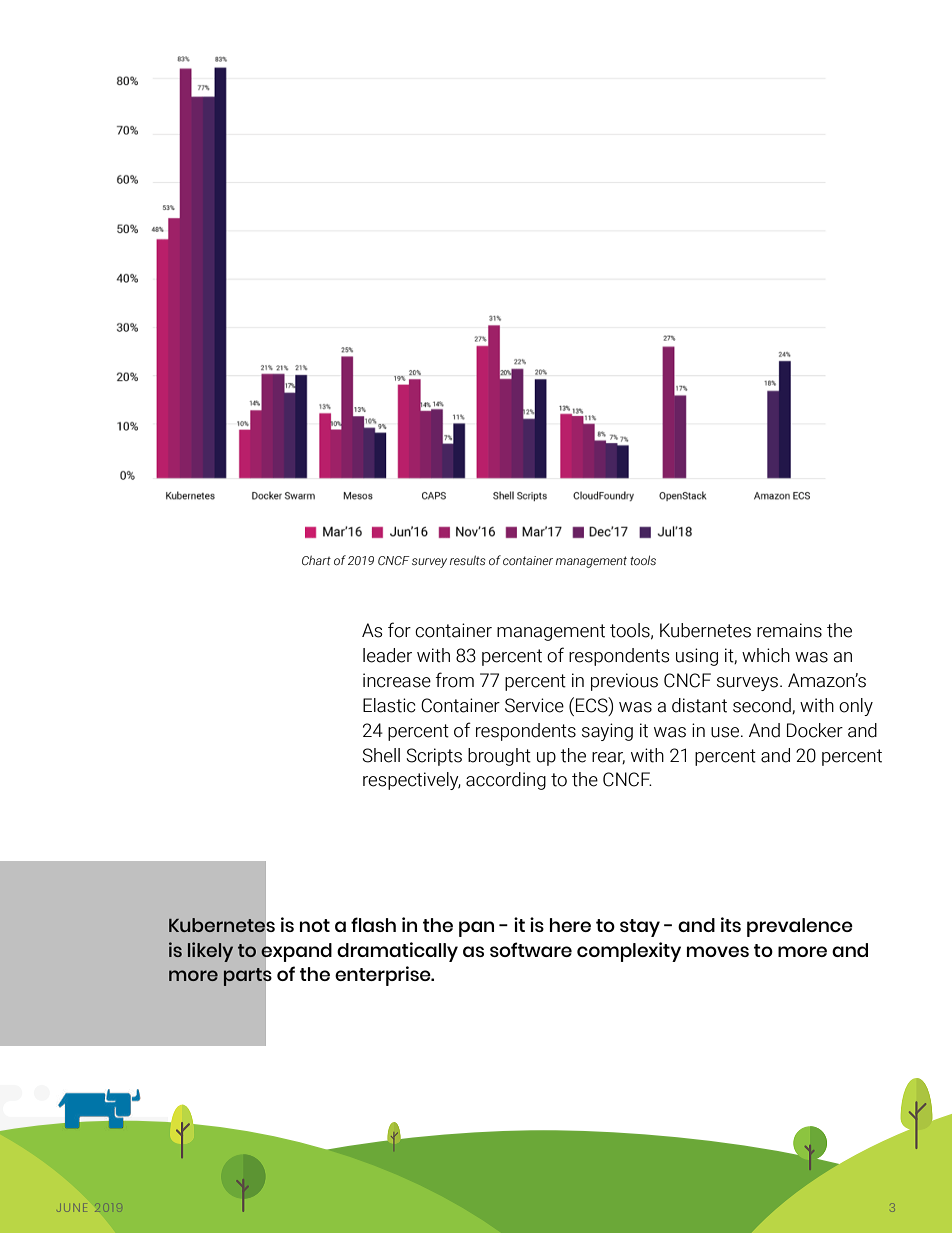  I want to click on Shell, so click(381, 755).
